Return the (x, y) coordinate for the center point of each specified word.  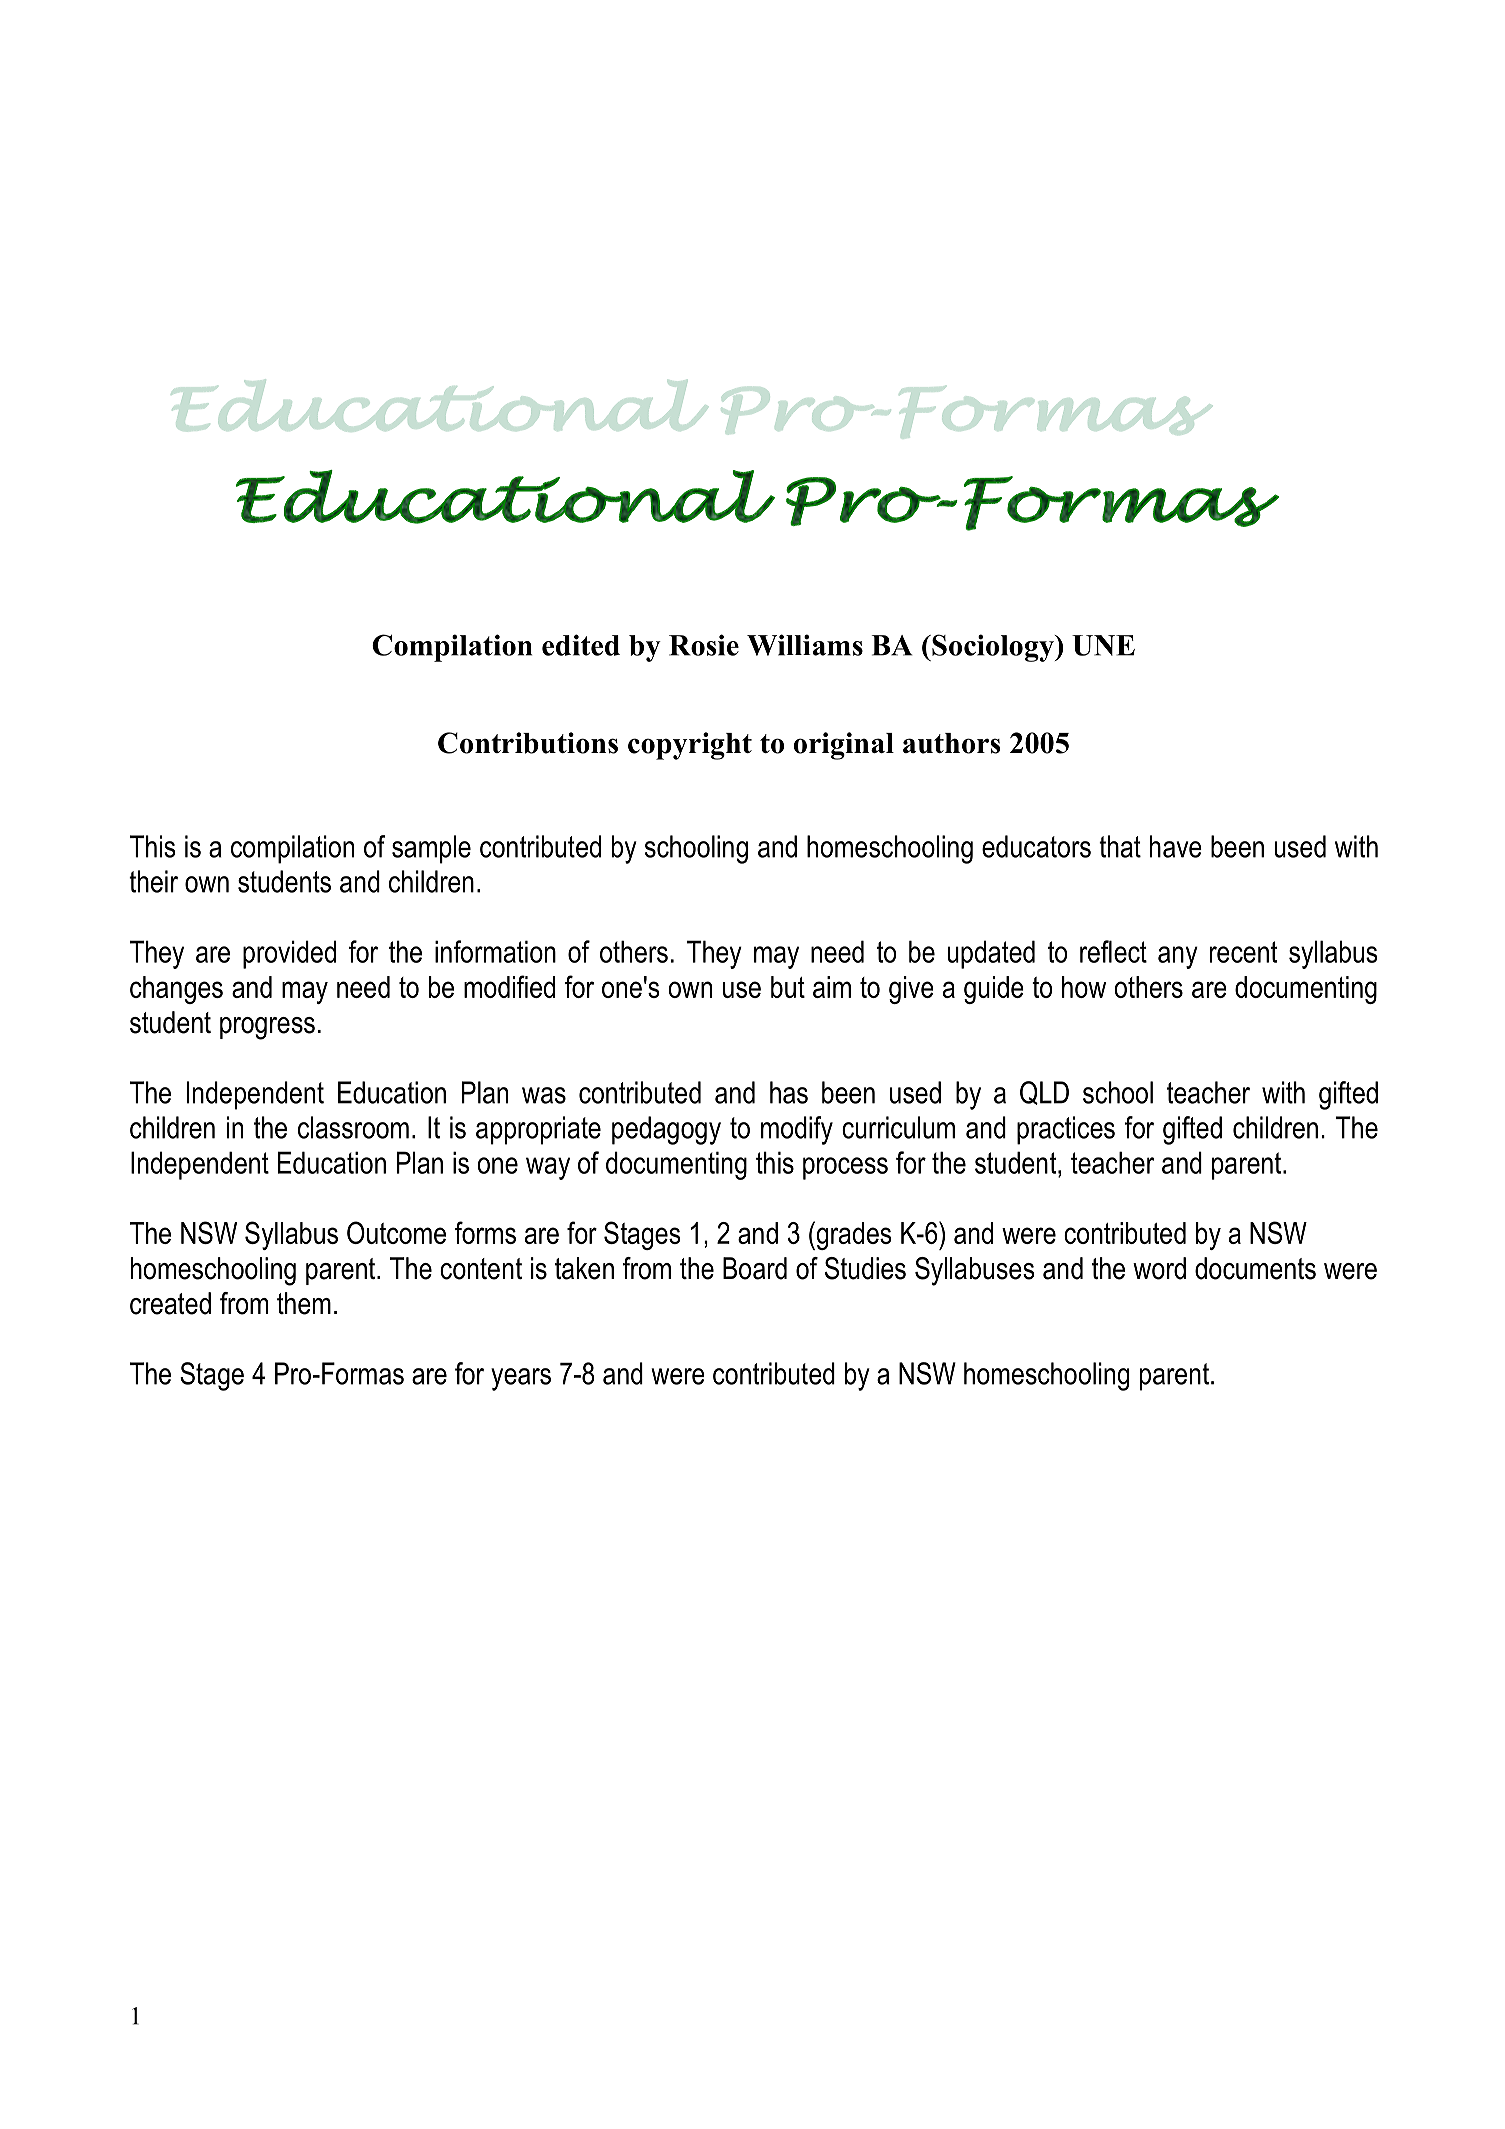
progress (267, 1028)
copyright (690, 746)
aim (832, 987)
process (845, 1168)
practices (1066, 1130)
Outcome (396, 1232)
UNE (1103, 645)
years (521, 1379)
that (1120, 846)
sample (431, 849)
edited (581, 645)
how (1084, 987)
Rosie (704, 645)
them (304, 1303)
